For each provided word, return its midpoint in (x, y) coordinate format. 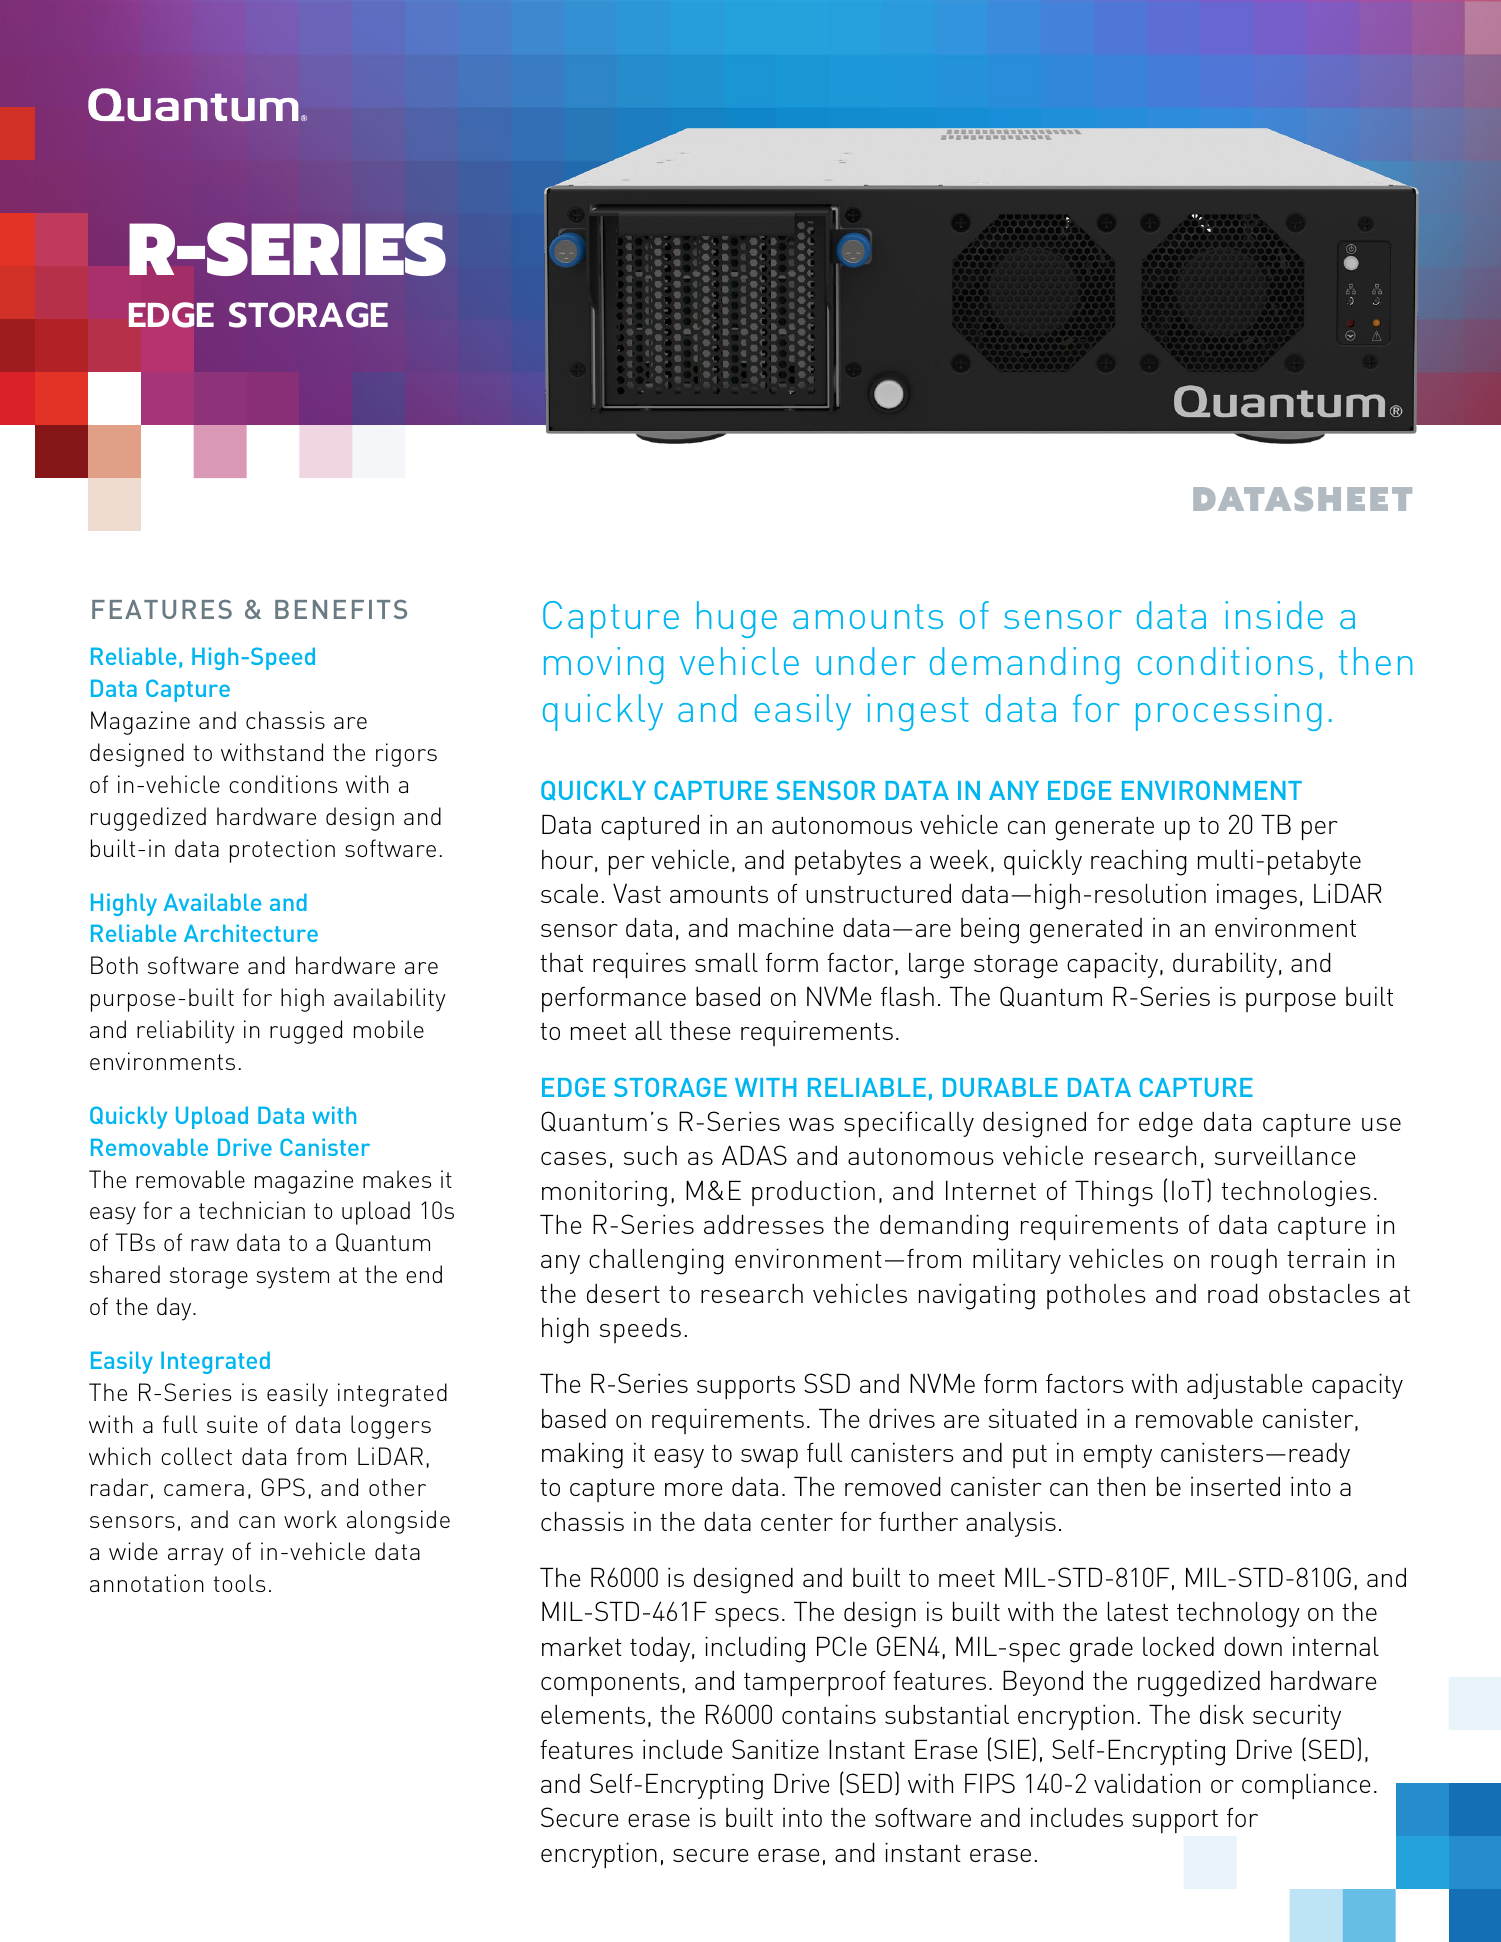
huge (737, 619)
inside (1274, 615)
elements (593, 1714)
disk (1222, 1714)
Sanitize (775, 1749)
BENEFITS (341, 609)
